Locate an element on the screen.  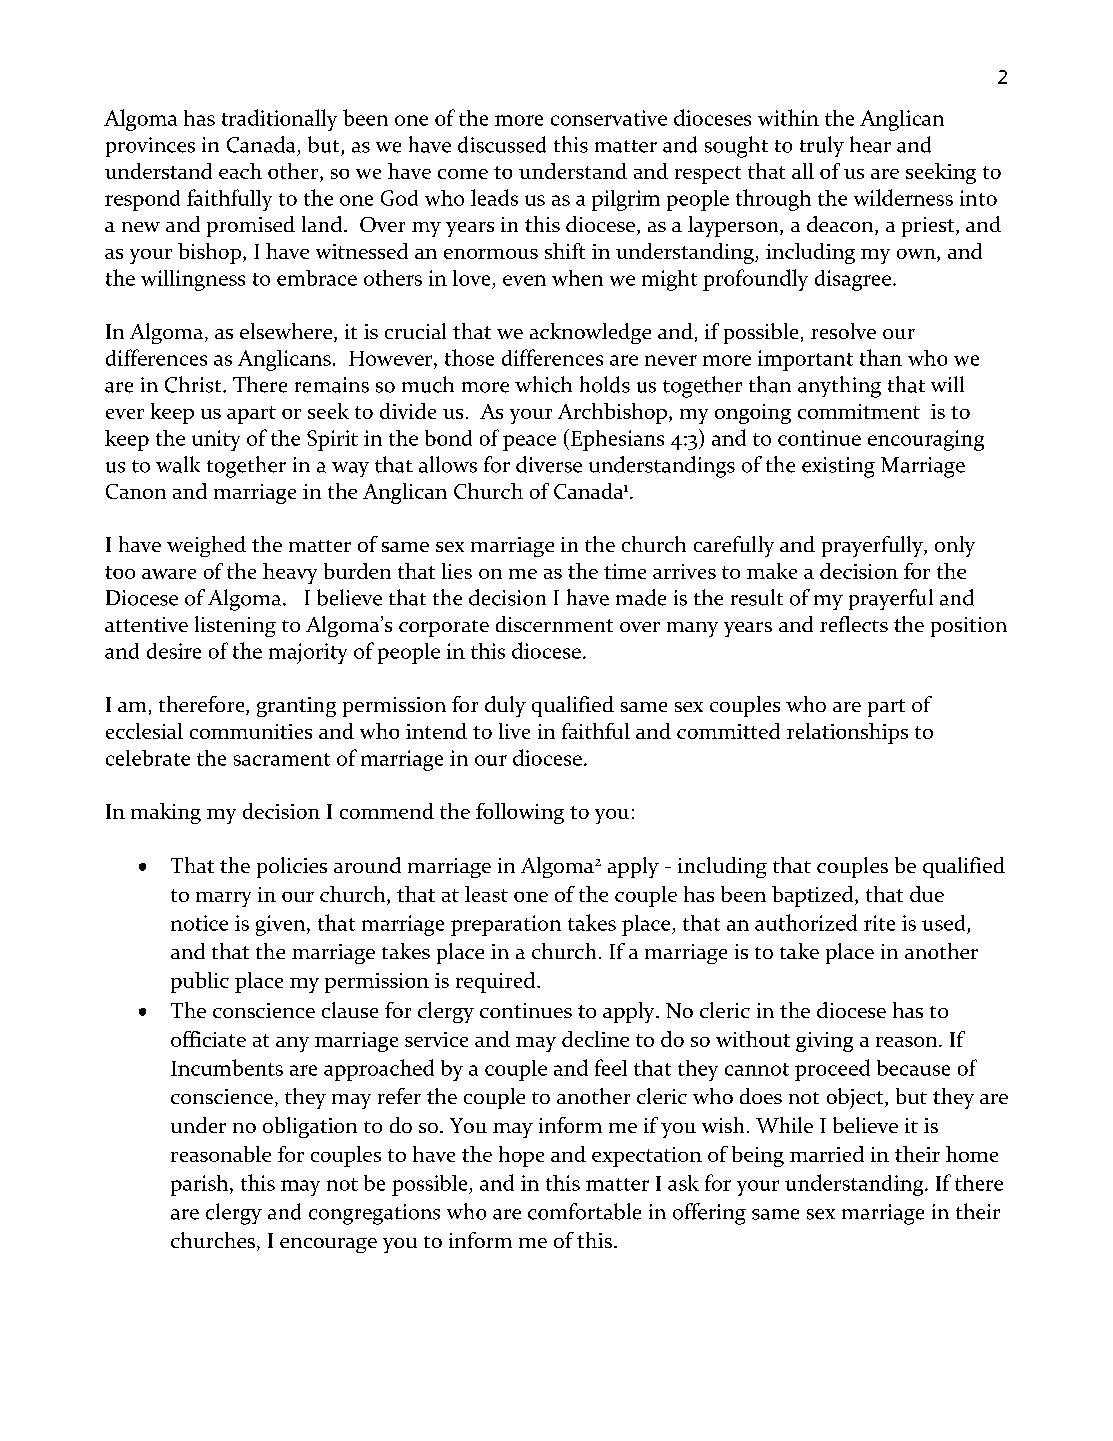
married is located at coordinates (827, 1154).
